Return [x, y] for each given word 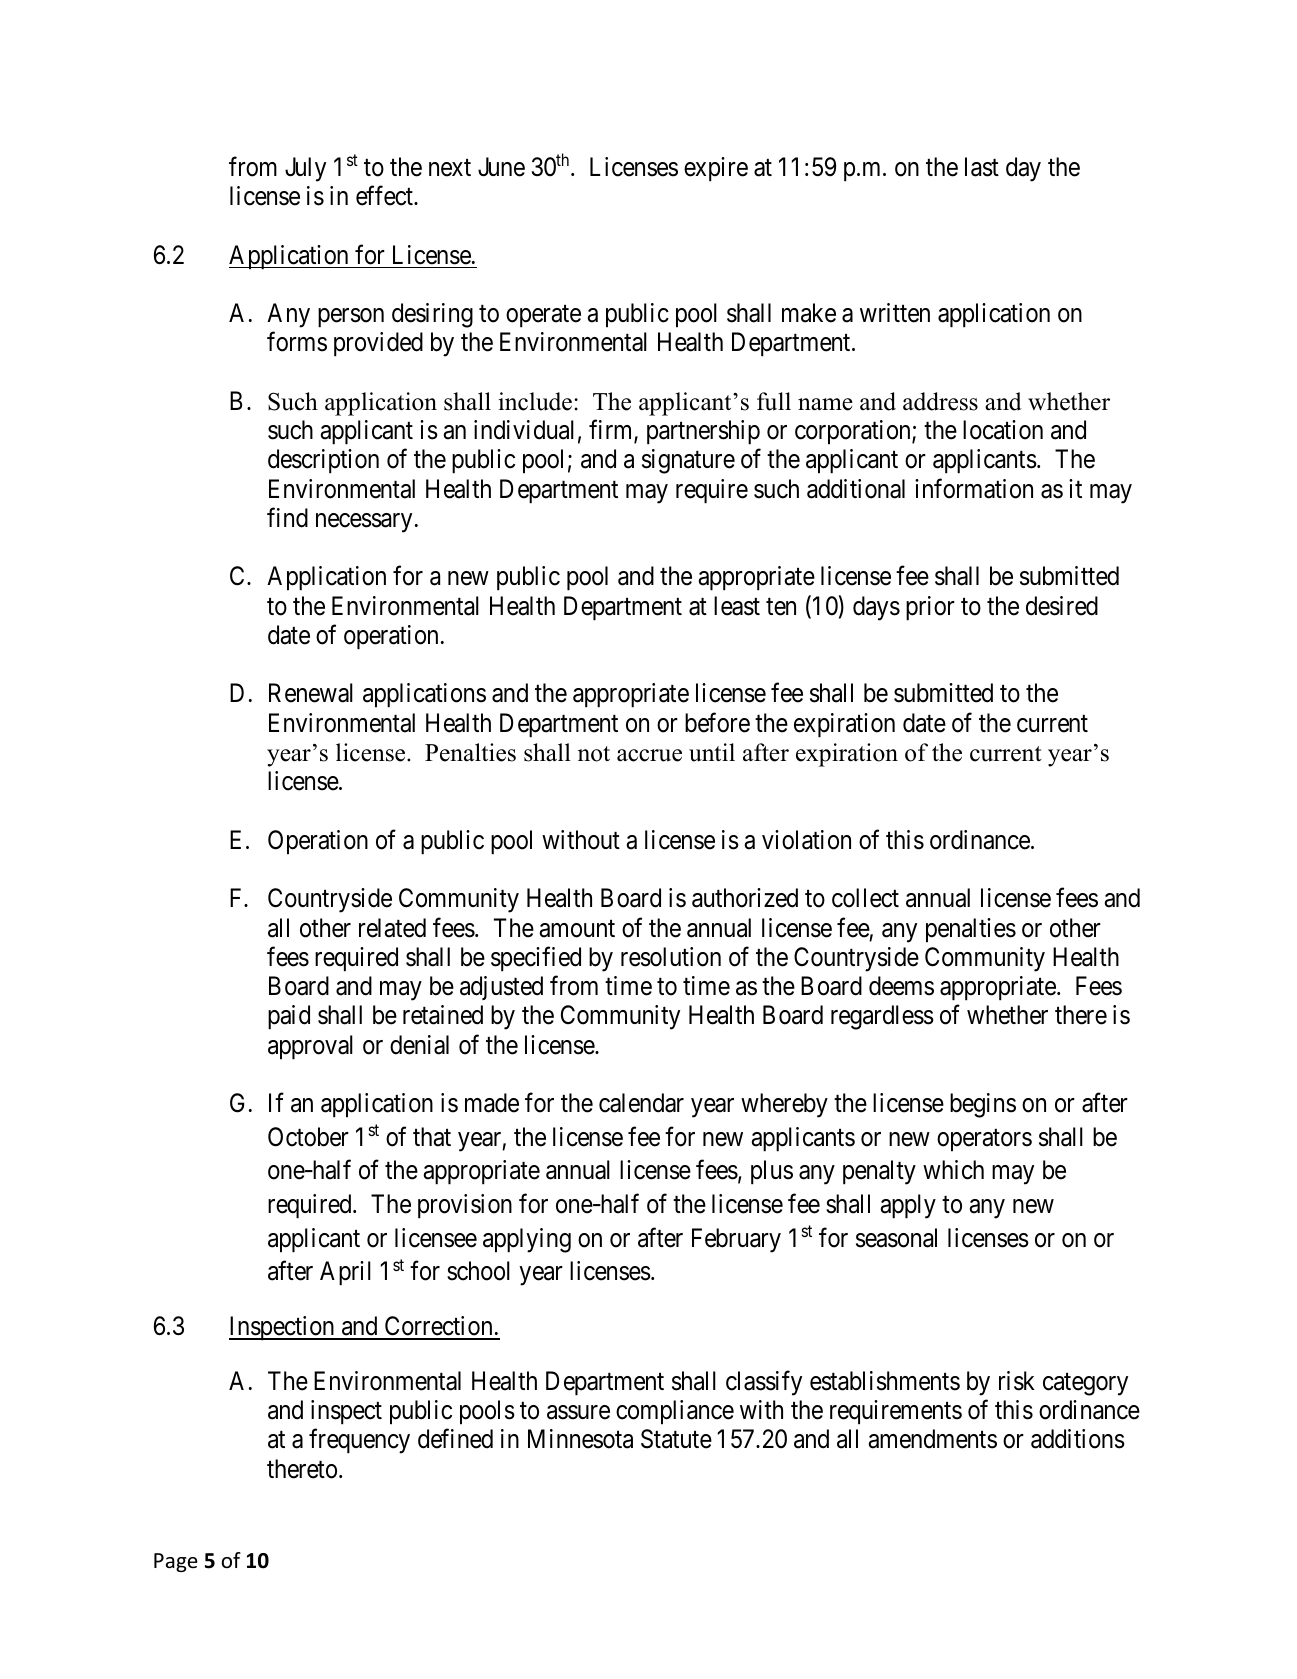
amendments [933, 1439]
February [736, 1240]
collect [865, 898]
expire [716, 169]
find [287, 518]
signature [688, 461]
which [953, 1170]
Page [176, 1562]
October [308, 1137]
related [392, 928]
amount [577, 929]
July [305, 169]
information [974, 488]
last [982, 167]
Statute [676, 1439]
